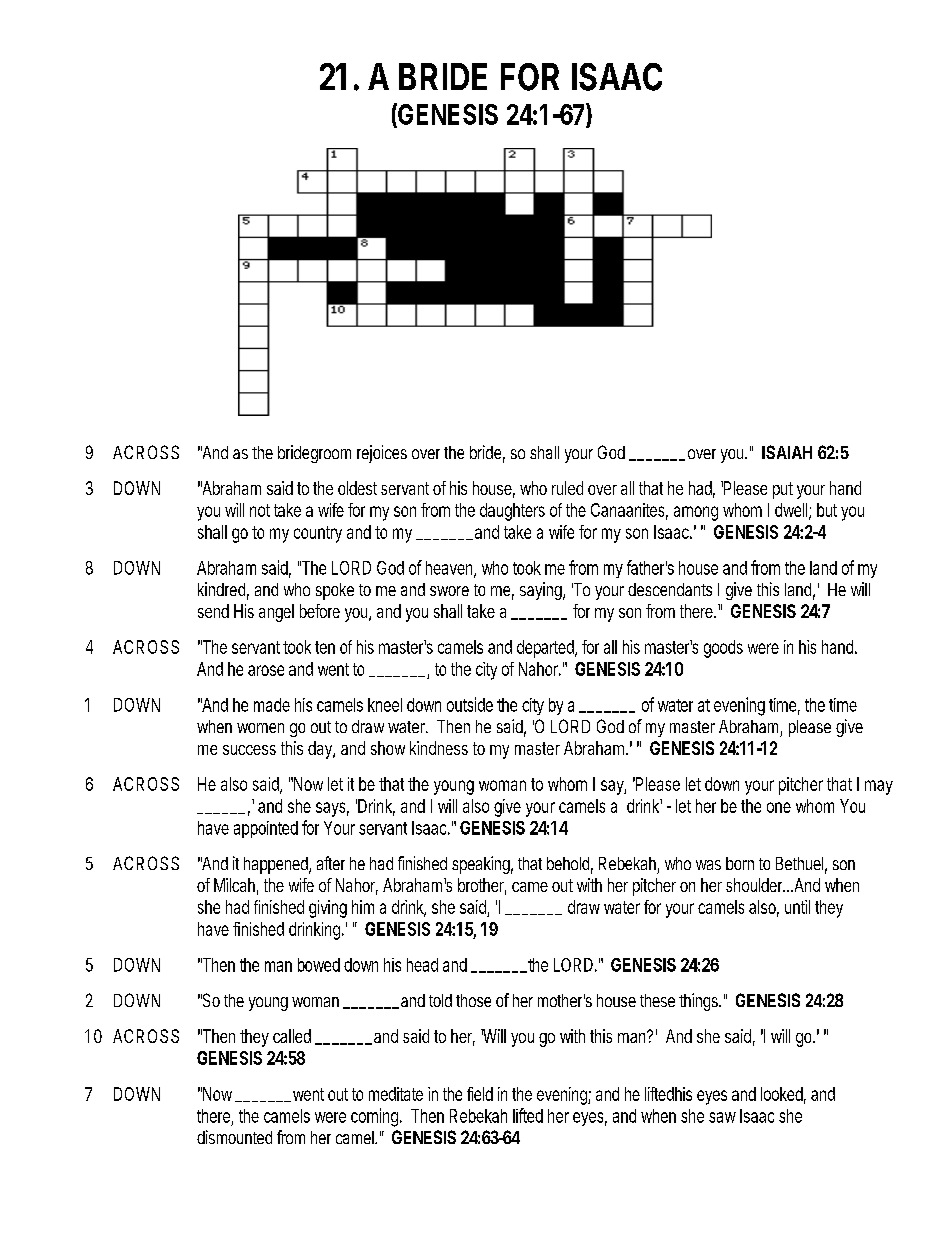 This screenshot has width=952, height=1233. I want to click on ruled, so click(567, 488).
